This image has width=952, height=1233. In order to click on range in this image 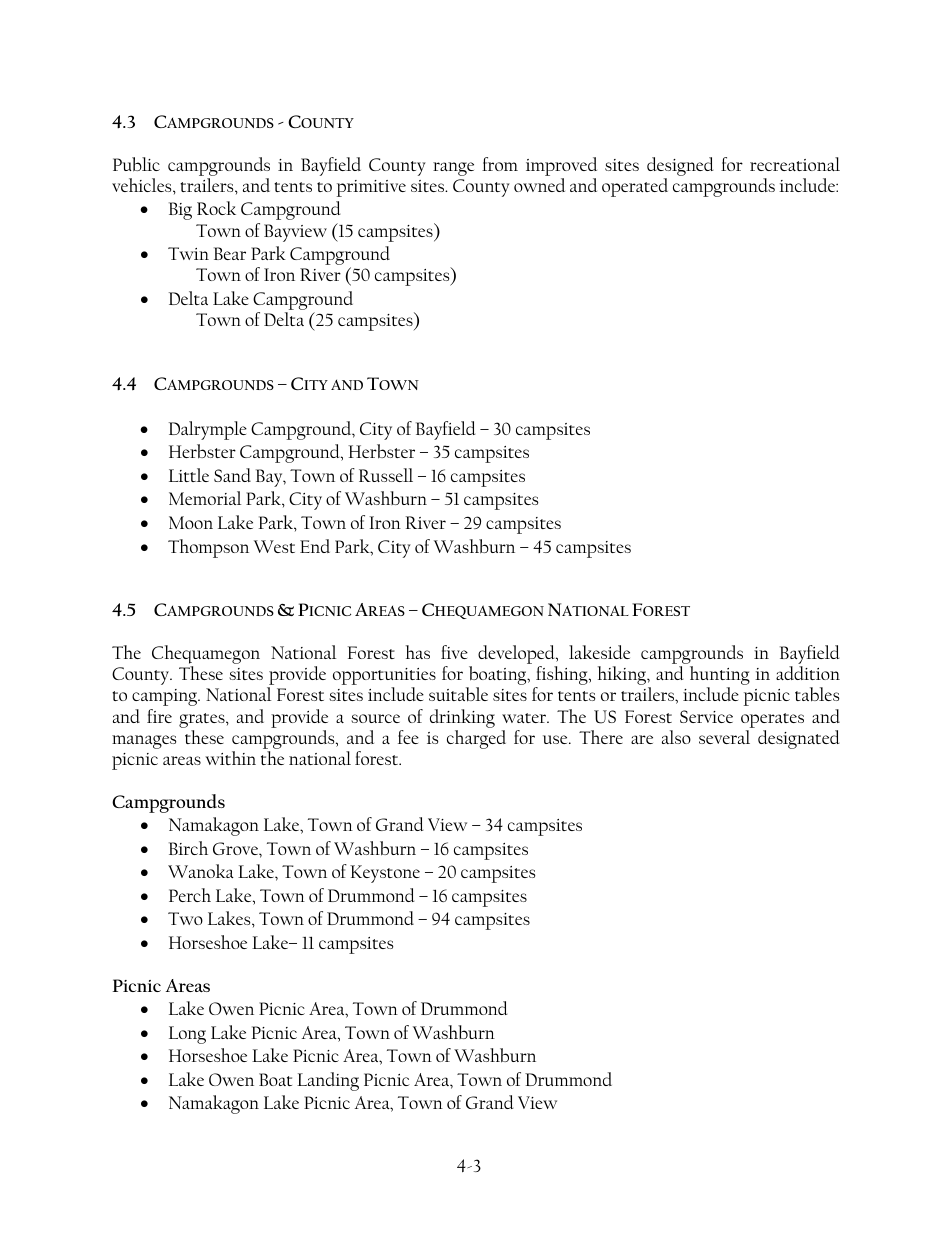, I will do `click(453, 169)`.
